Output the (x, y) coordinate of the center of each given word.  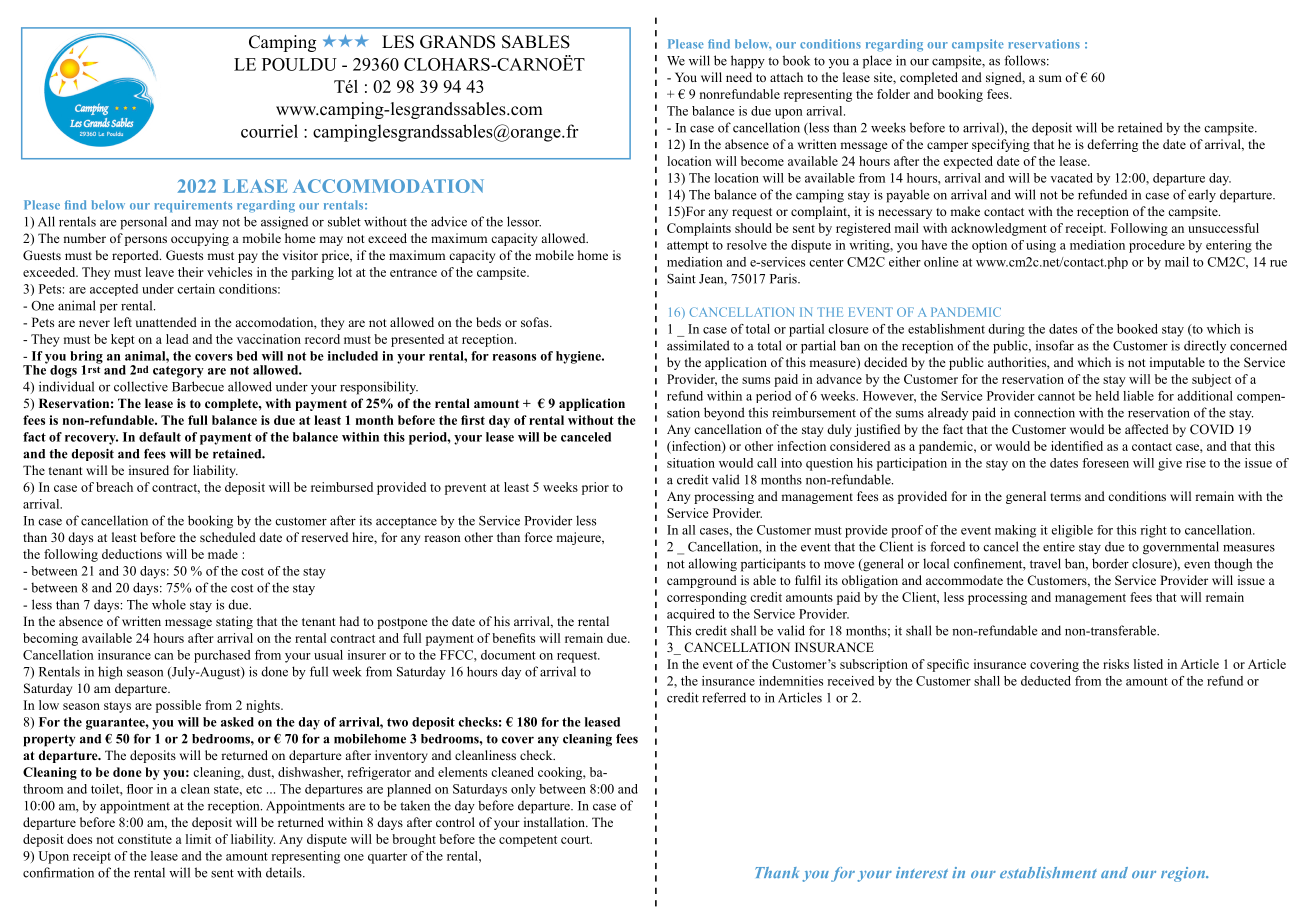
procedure (1157, 246)
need (739, 77)
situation (691, 463)
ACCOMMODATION (388, 186)
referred (724, 697)
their (191, 272)
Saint (681, 278)
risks (1116, 664)
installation (555, 822)
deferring (1112, 145)
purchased (222, 656)
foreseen (1105, 463)
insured (149, 470)
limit (198, 839)
